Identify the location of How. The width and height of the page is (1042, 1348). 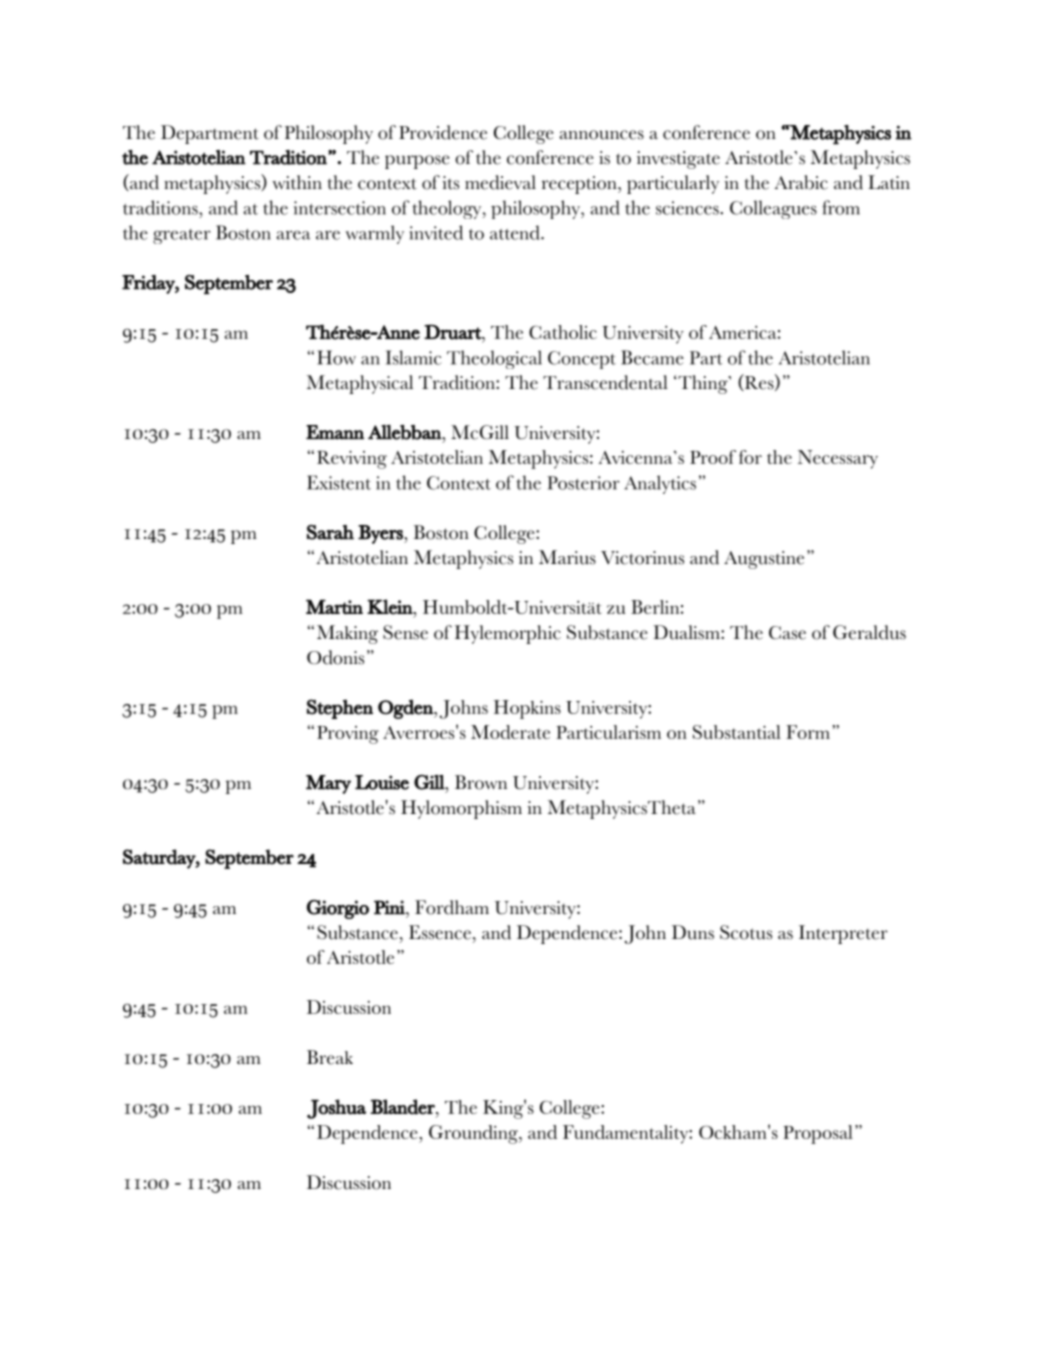
(336, 357).
